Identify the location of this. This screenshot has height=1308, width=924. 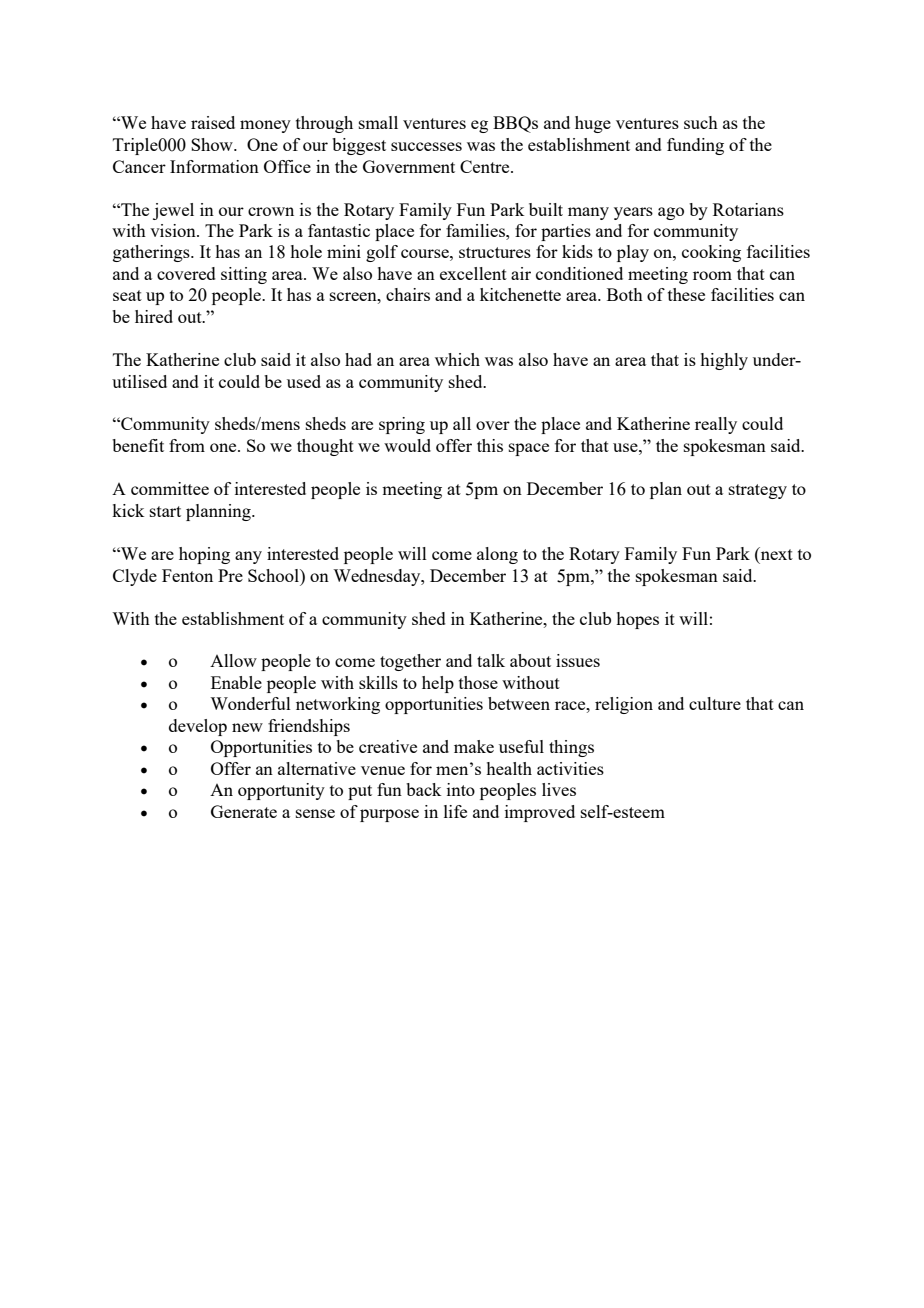
(490, 445).
